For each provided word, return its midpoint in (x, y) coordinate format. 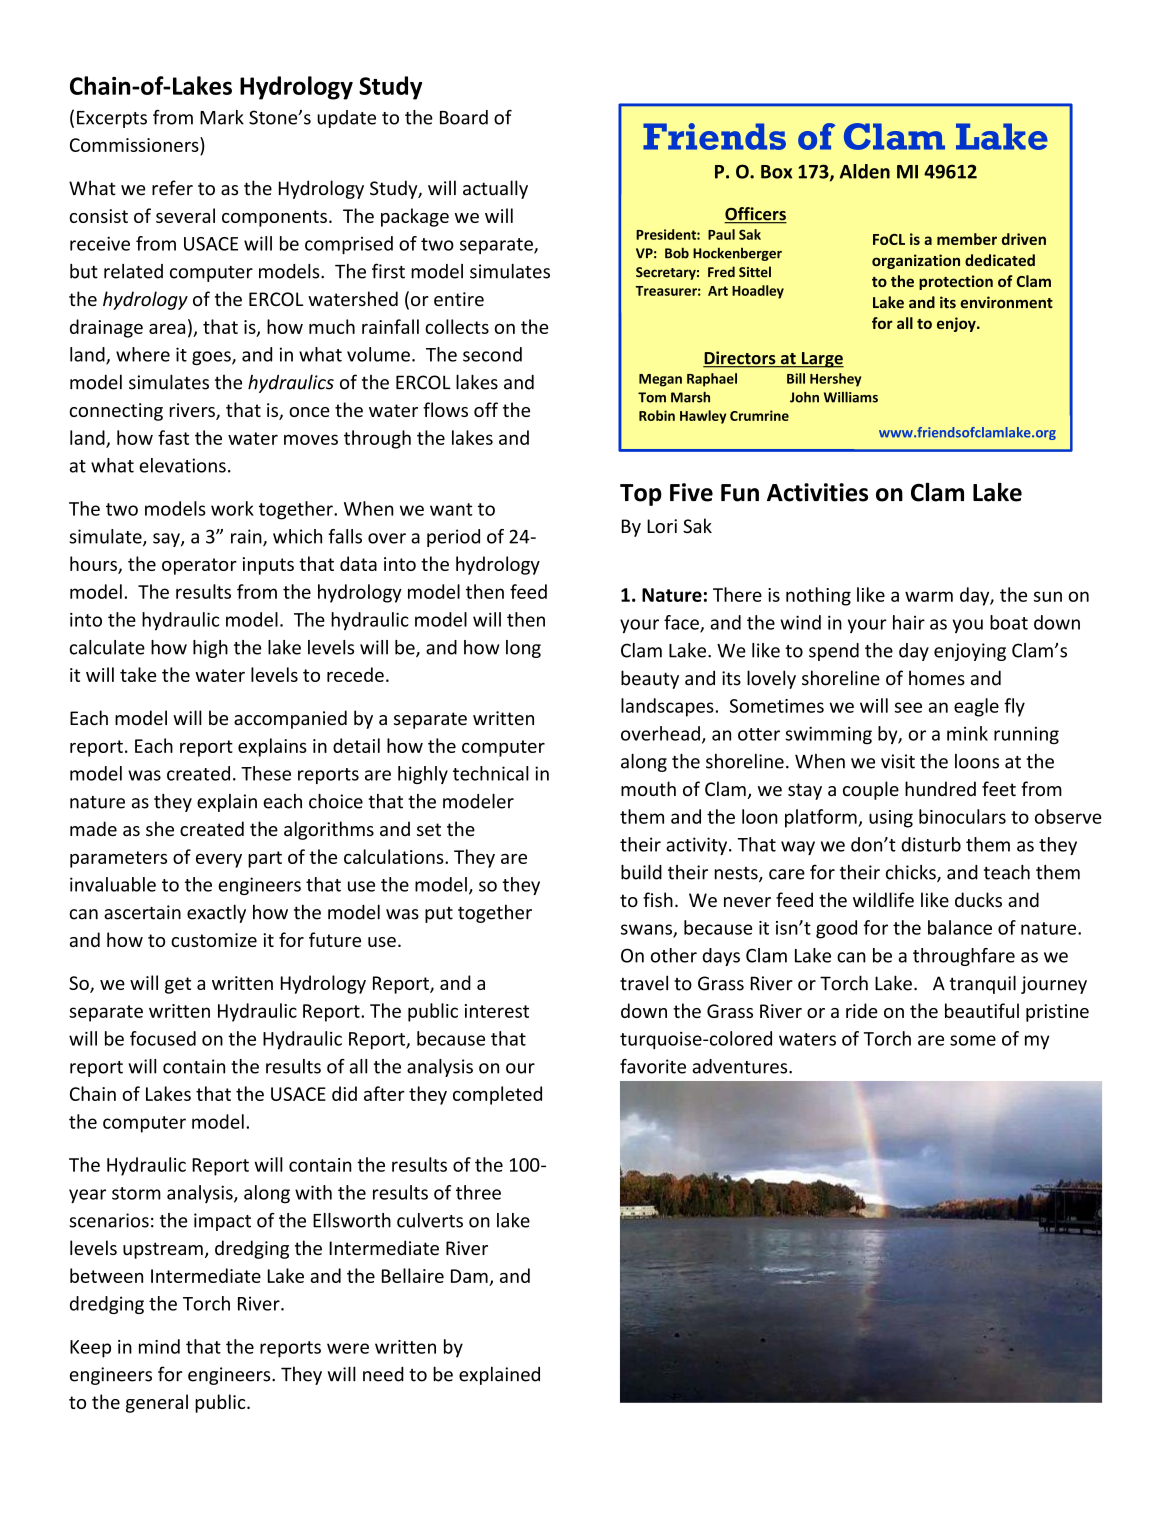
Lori (662, 526)
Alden (865, 171)
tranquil (983, 984)
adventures (741, 1066)
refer (172, 188)
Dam (469, 1276)
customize (214, 940)
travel (644, 983)
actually (495, 189)
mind (159, 1346)
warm (929, 596)
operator (199, 566)
